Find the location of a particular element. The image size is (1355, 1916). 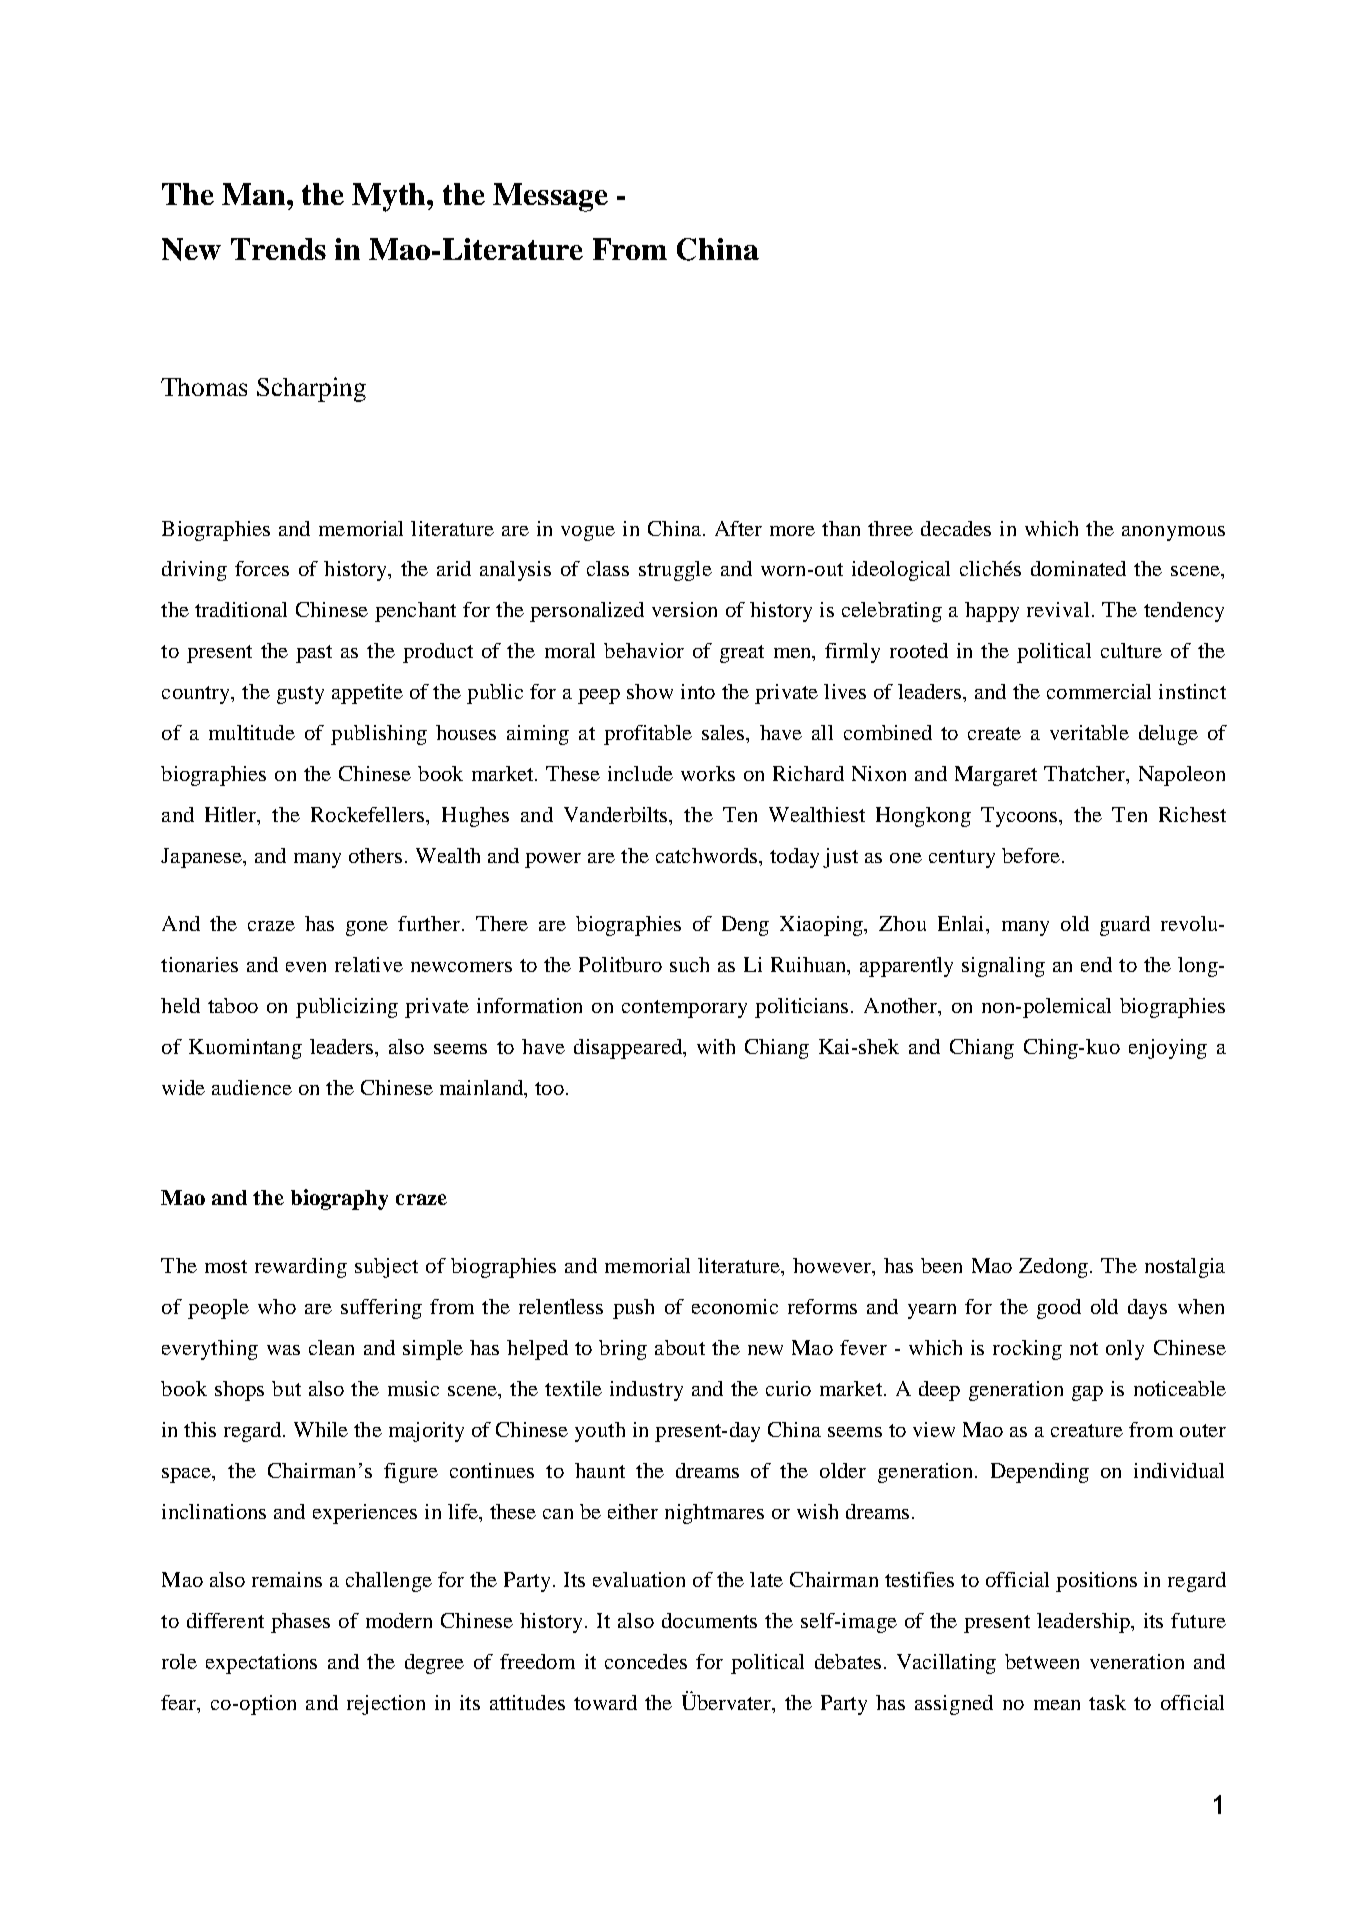

concedes is located at coordinates (646, 1661).
